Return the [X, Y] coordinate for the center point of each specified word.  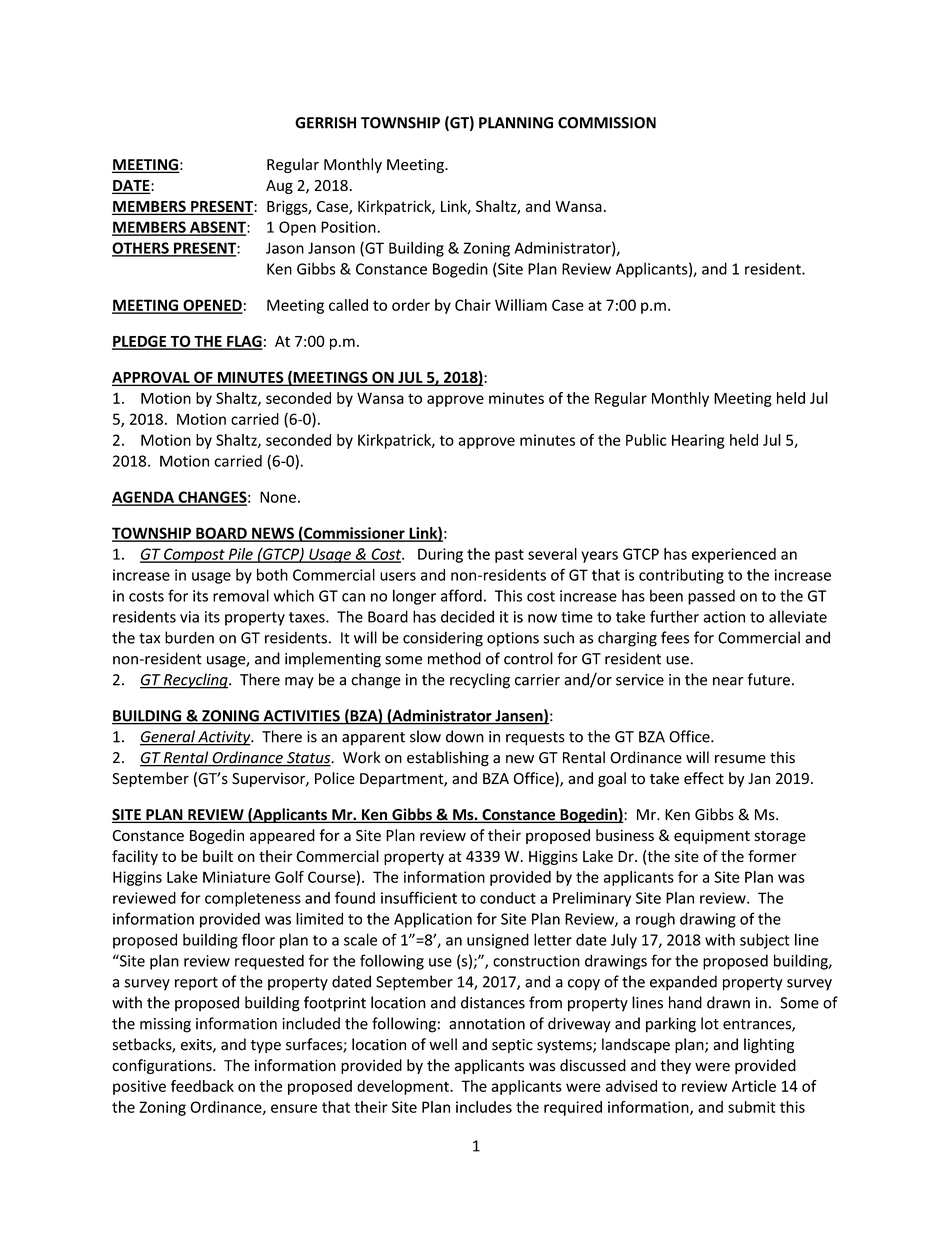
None [278, 497]
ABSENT [218, 228]
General [168, 737]
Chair [473, 305]
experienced [734, 555]
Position [348, 227]
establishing [448, 759]
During [440, 555]
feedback [202, 1086]
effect [704, 778]
